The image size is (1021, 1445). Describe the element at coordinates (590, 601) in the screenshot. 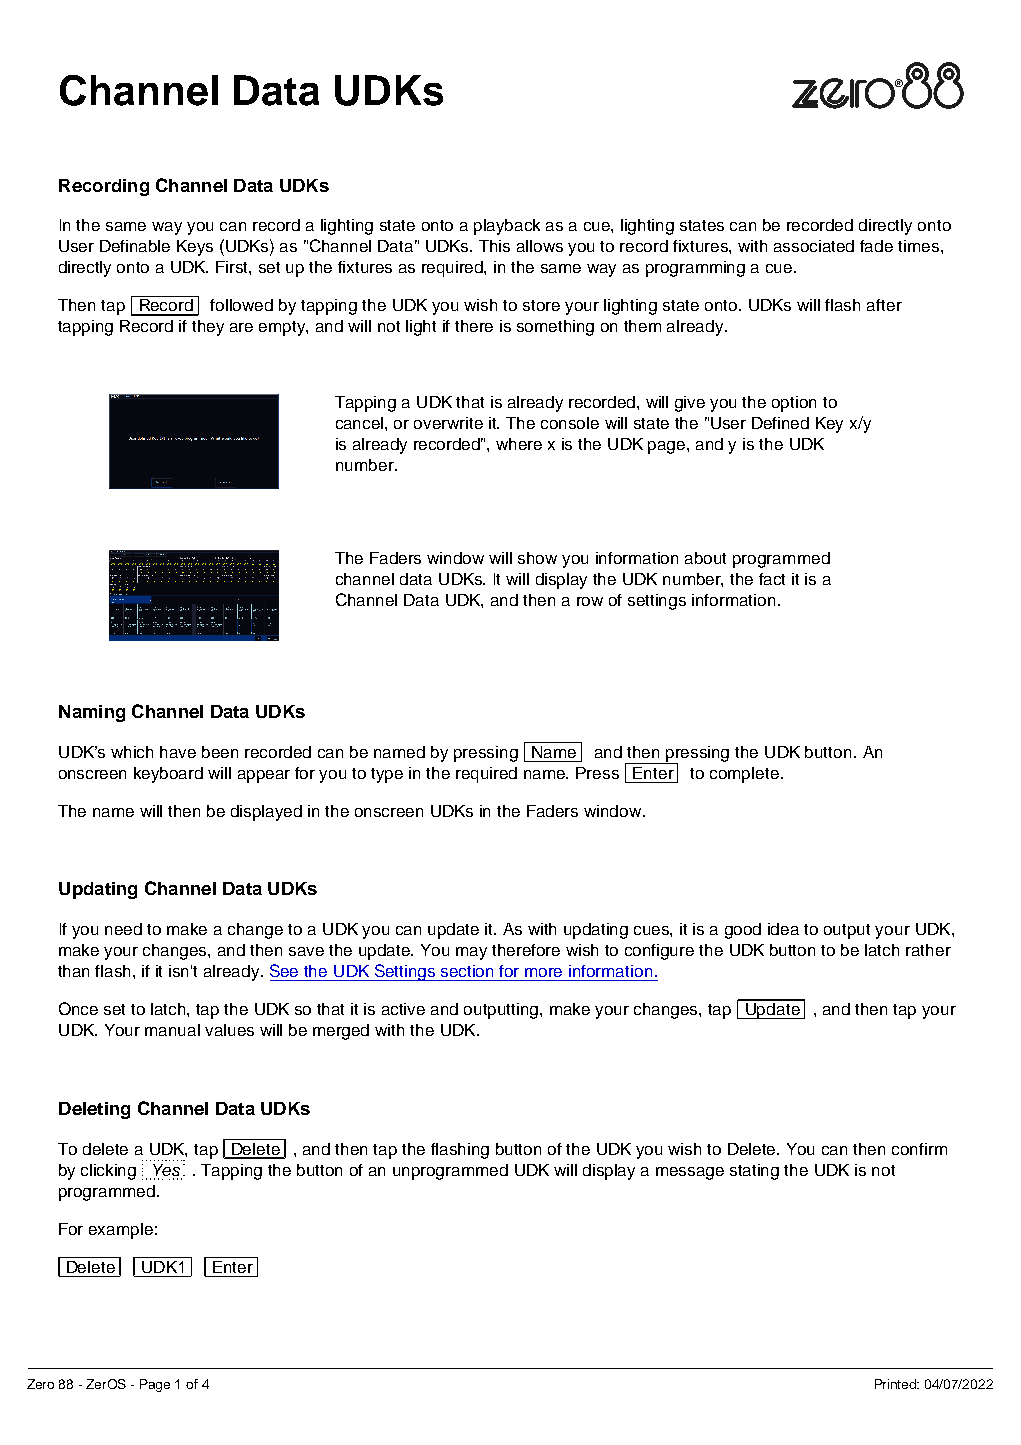

I see `row` at that location.
